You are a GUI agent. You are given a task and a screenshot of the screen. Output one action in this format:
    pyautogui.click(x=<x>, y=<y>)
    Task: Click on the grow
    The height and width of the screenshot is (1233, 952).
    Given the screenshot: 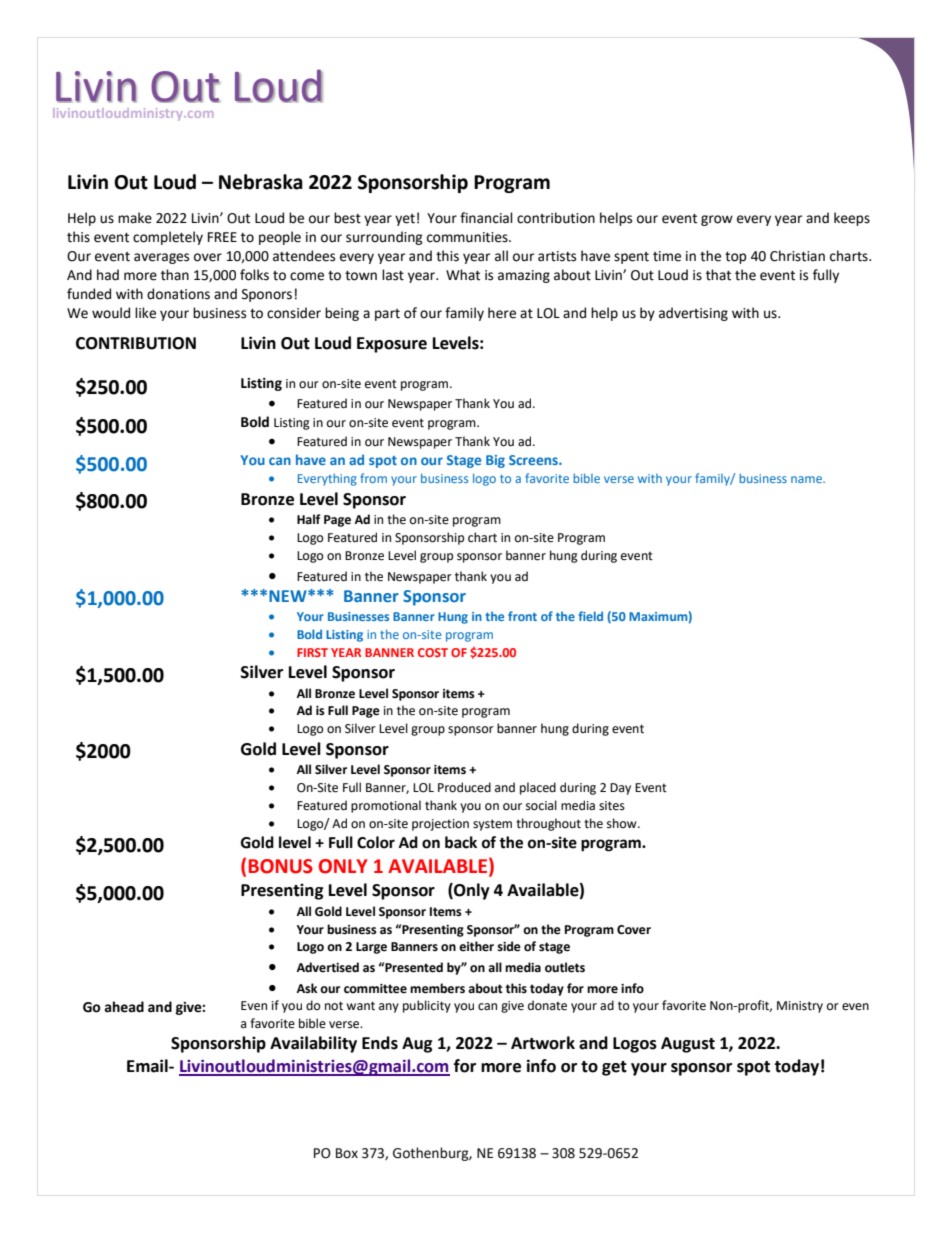 What is the action you would take?
    pyautogui.click(x=717, y=220)
